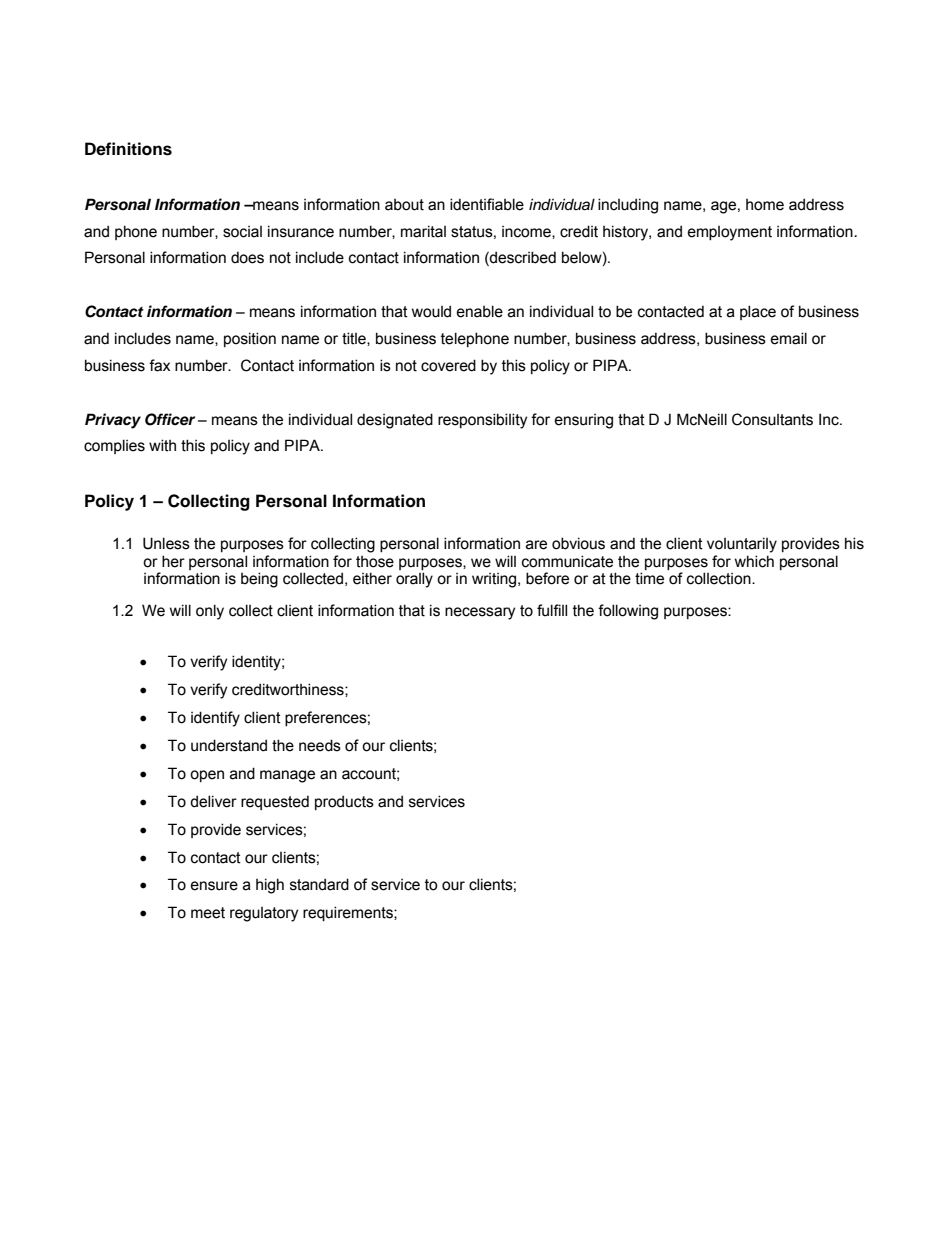 This image has width=952, height=1233. Describe the element at coordinates (320, 745) in the image. I see `needs` at that location.
